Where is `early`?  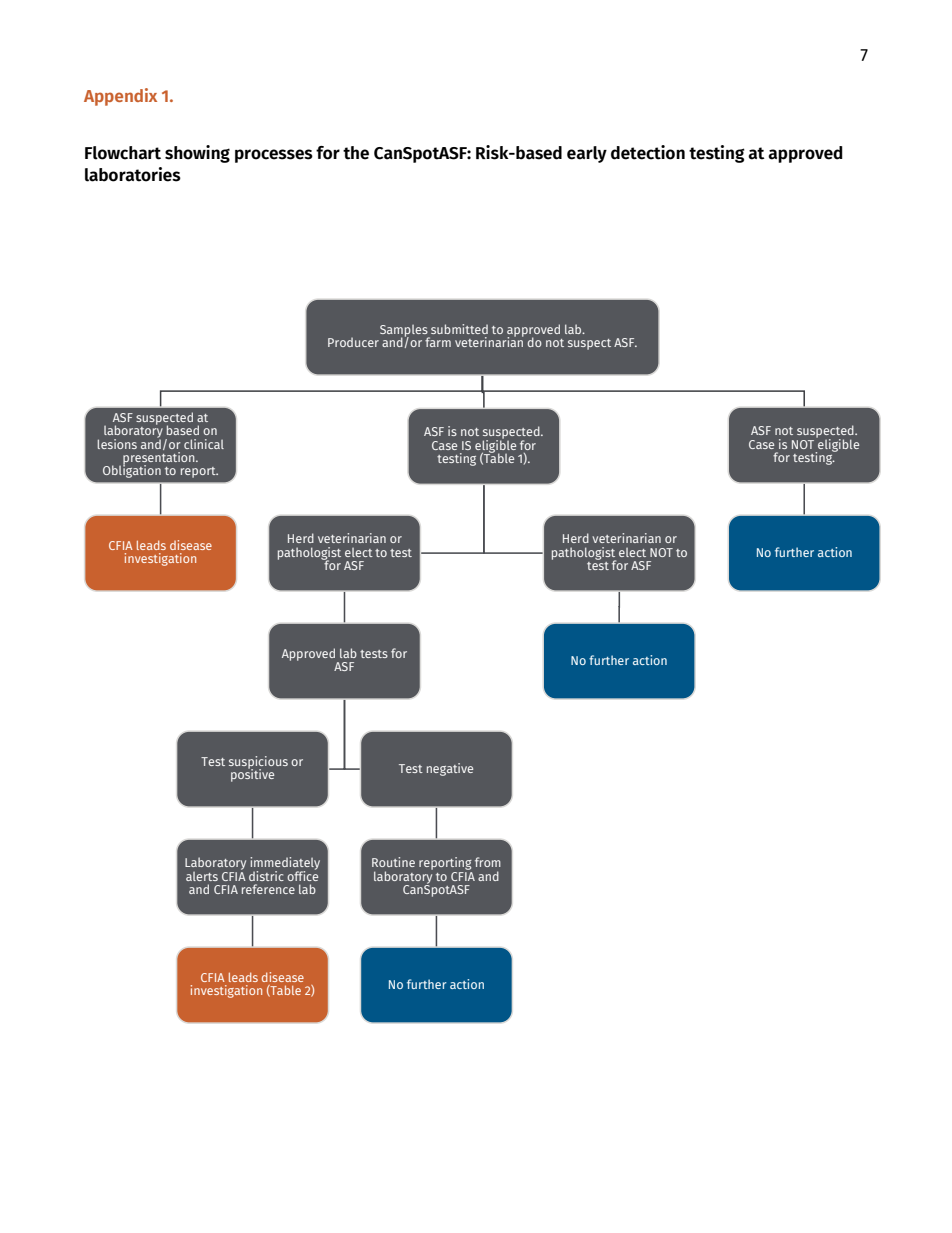
early is located at coordinates (587, 154).
